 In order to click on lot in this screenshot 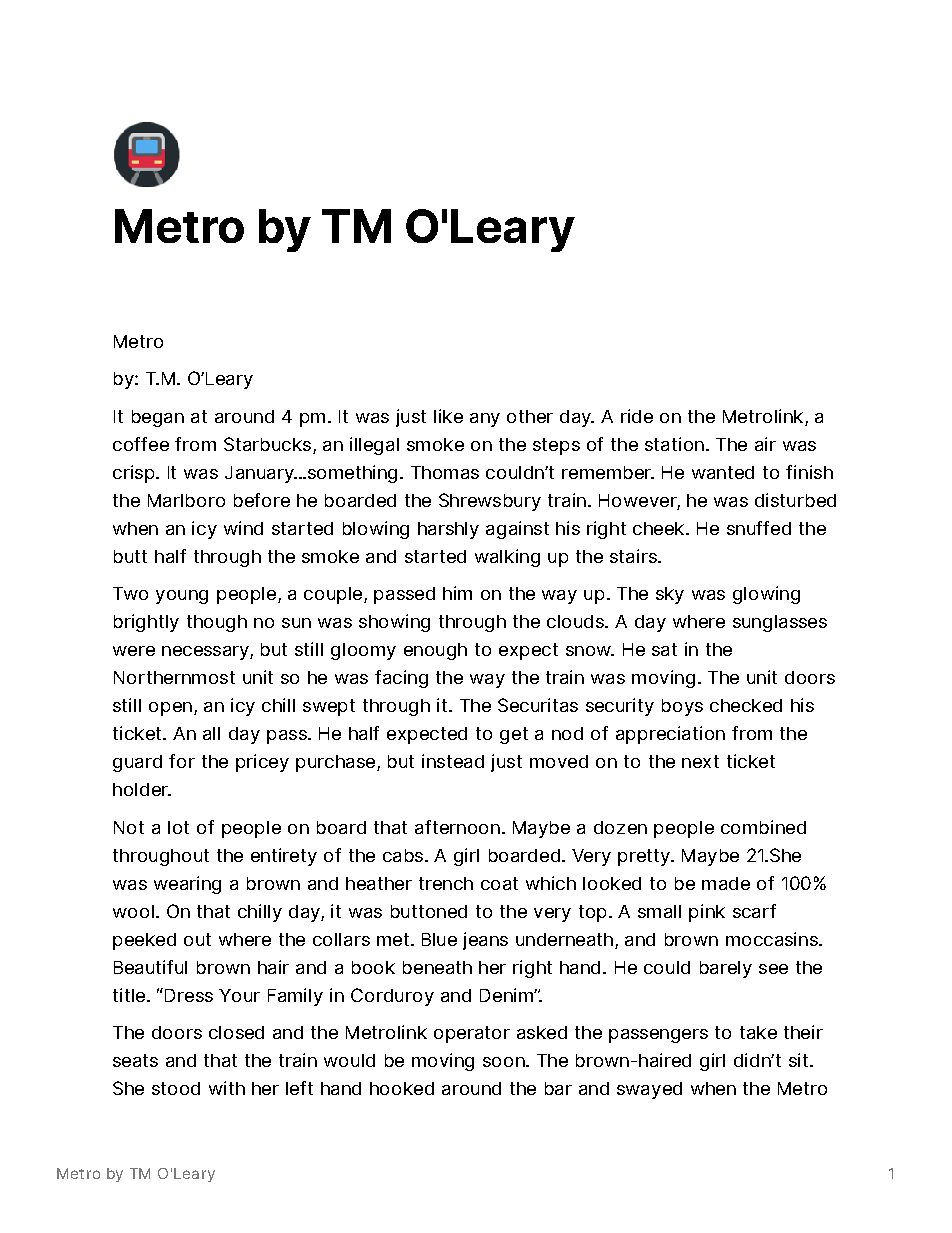, I will do `click(178, 827)`.
